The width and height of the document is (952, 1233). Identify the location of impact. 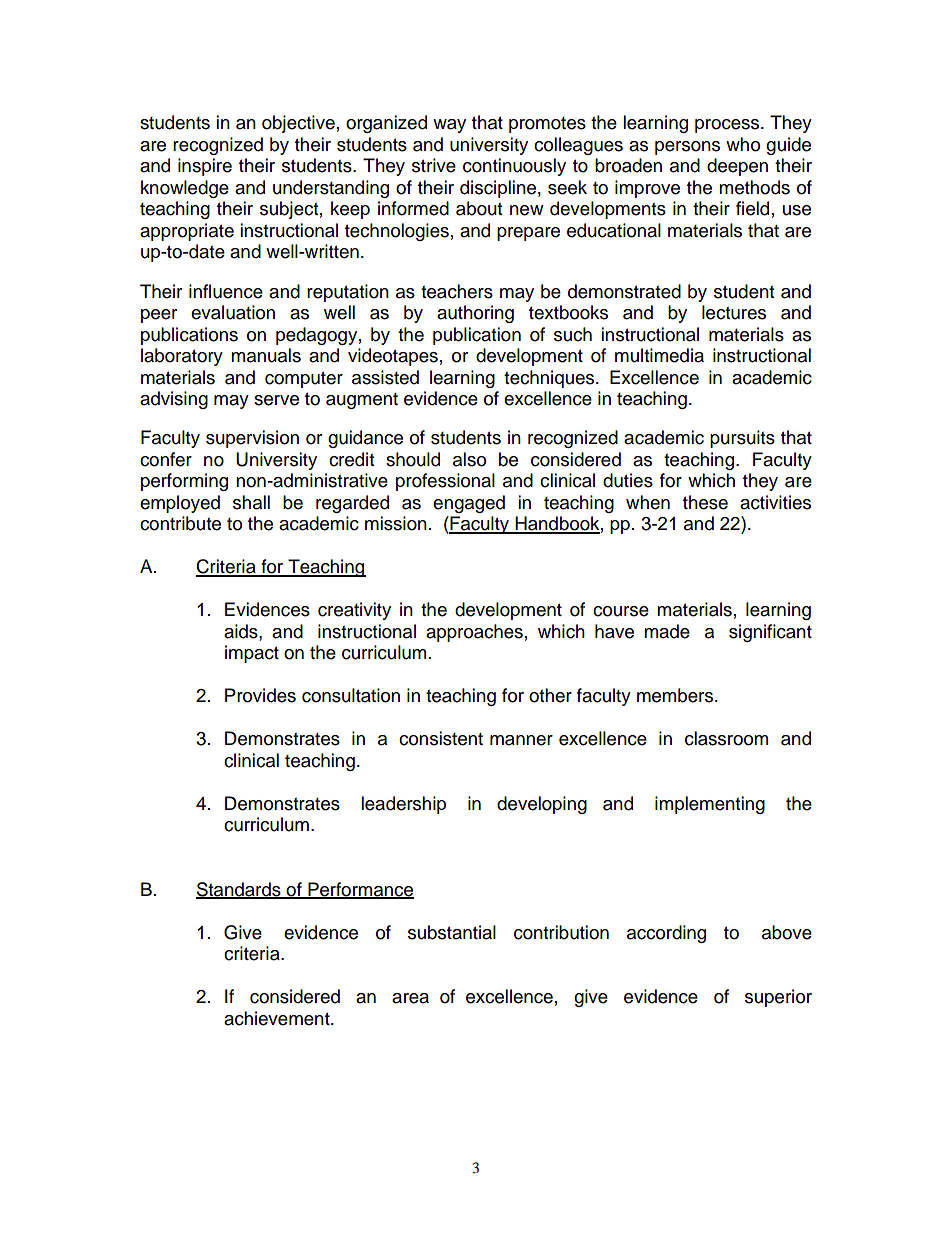
(252, 654).
